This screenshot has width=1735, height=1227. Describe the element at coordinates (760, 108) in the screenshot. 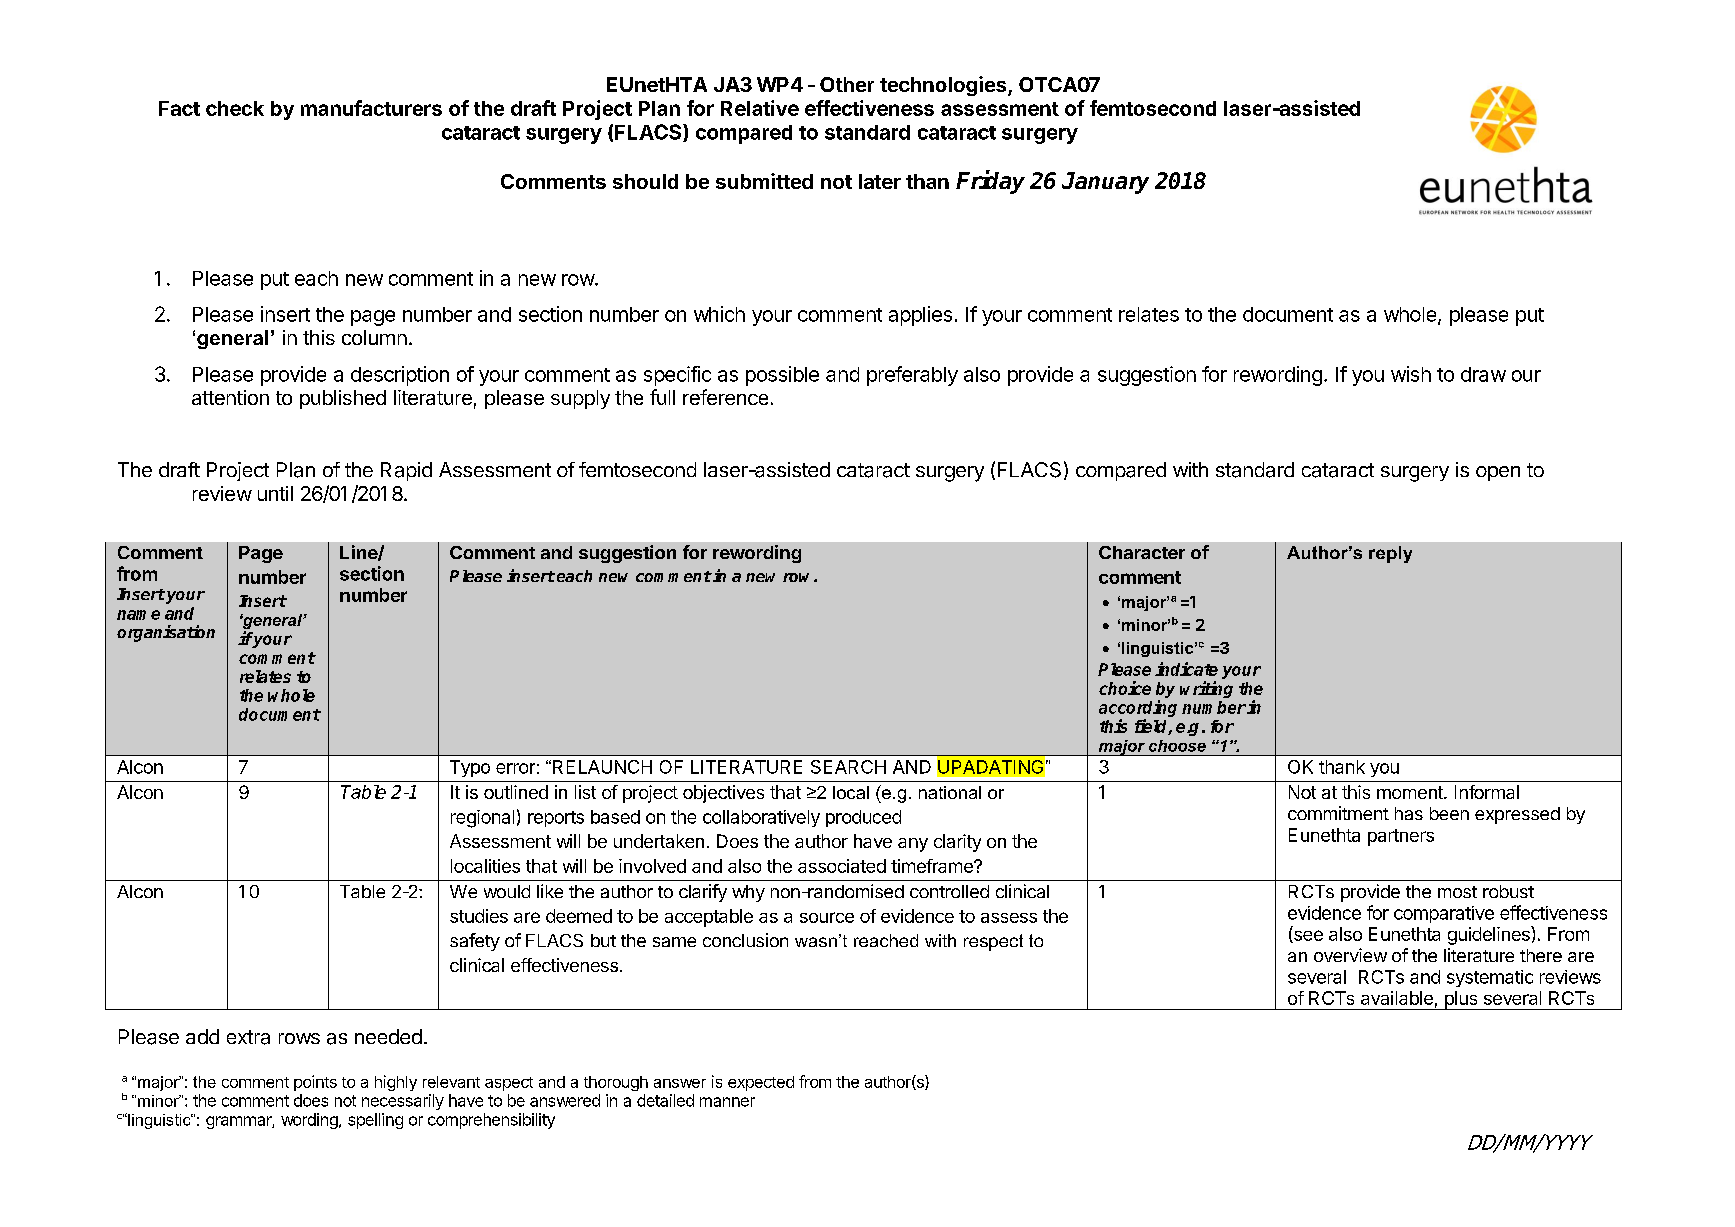

I see `Relative` at that location.
